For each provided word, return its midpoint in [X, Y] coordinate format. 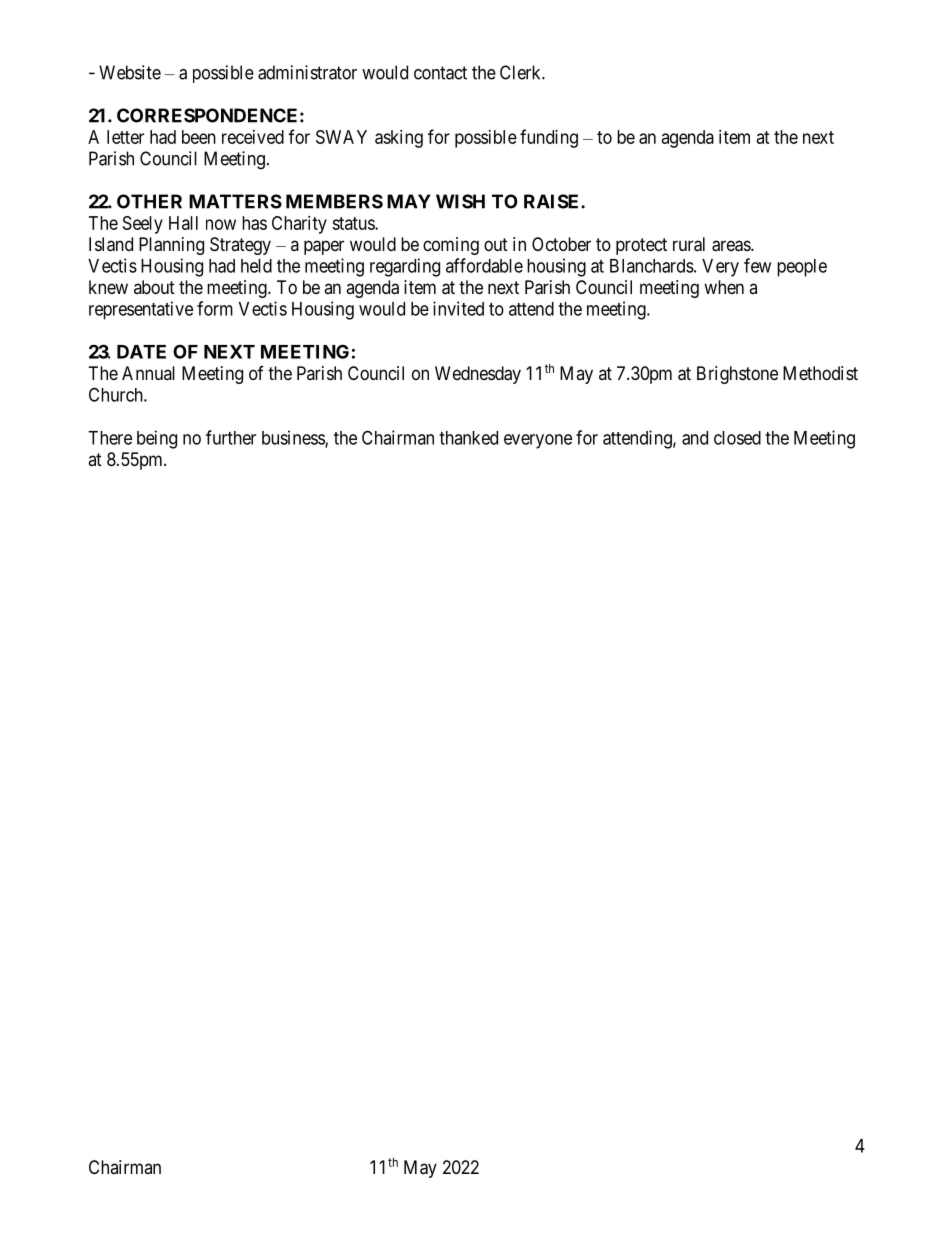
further [231, 437]
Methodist [820, 373]
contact [440, 73]
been [199, 137]
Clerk [521, 72]
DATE [141, 352]
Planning [171, 246]
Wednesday [478, 375]
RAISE [553, 201]
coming [451, 246]
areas [732, 246]
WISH [460, 201]
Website [130, 72]
